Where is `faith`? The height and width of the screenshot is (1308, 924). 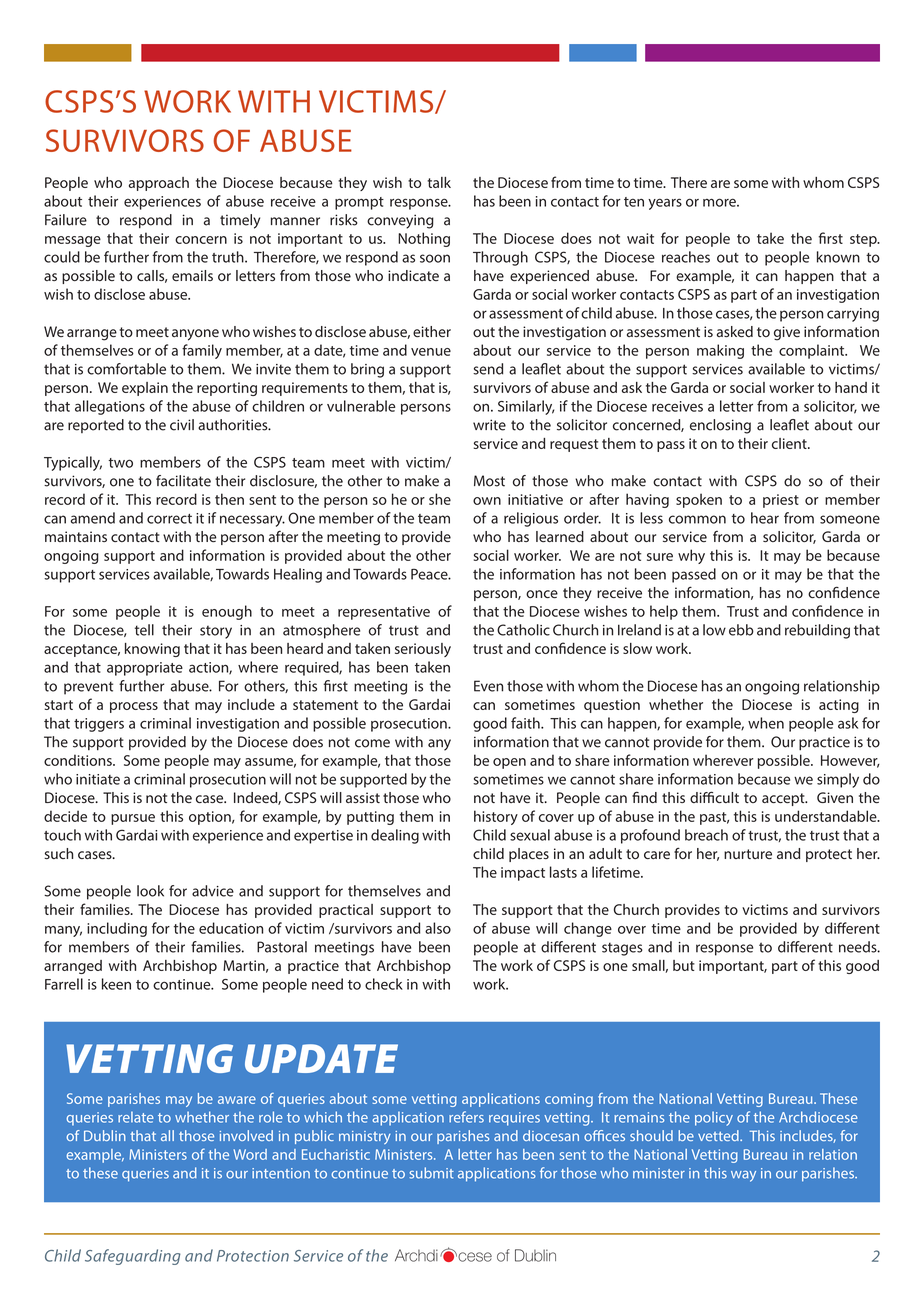
faith is located at coordinates (526, 723).
